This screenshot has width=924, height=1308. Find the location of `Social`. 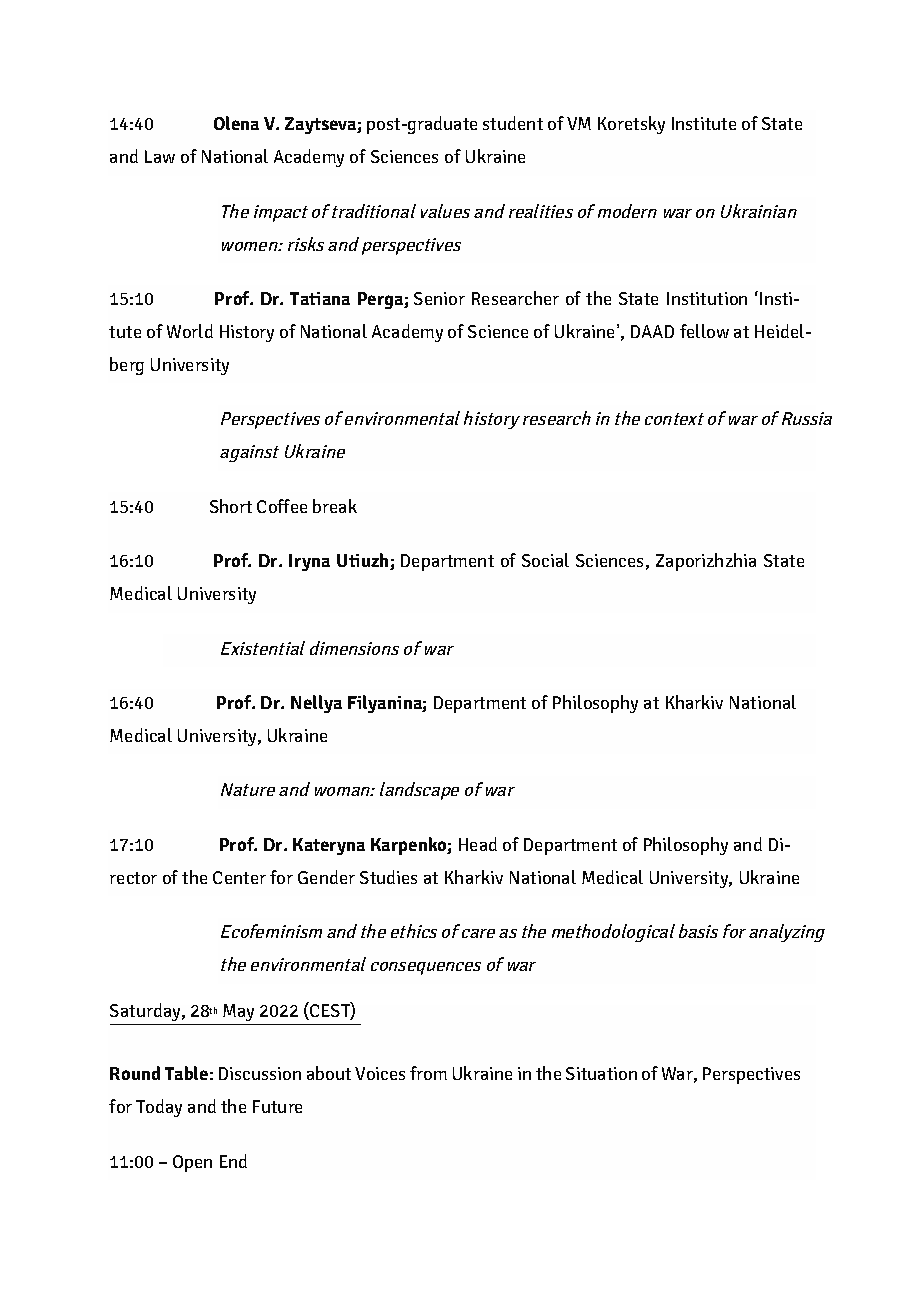

Social is located at coordinates (545, 560).
